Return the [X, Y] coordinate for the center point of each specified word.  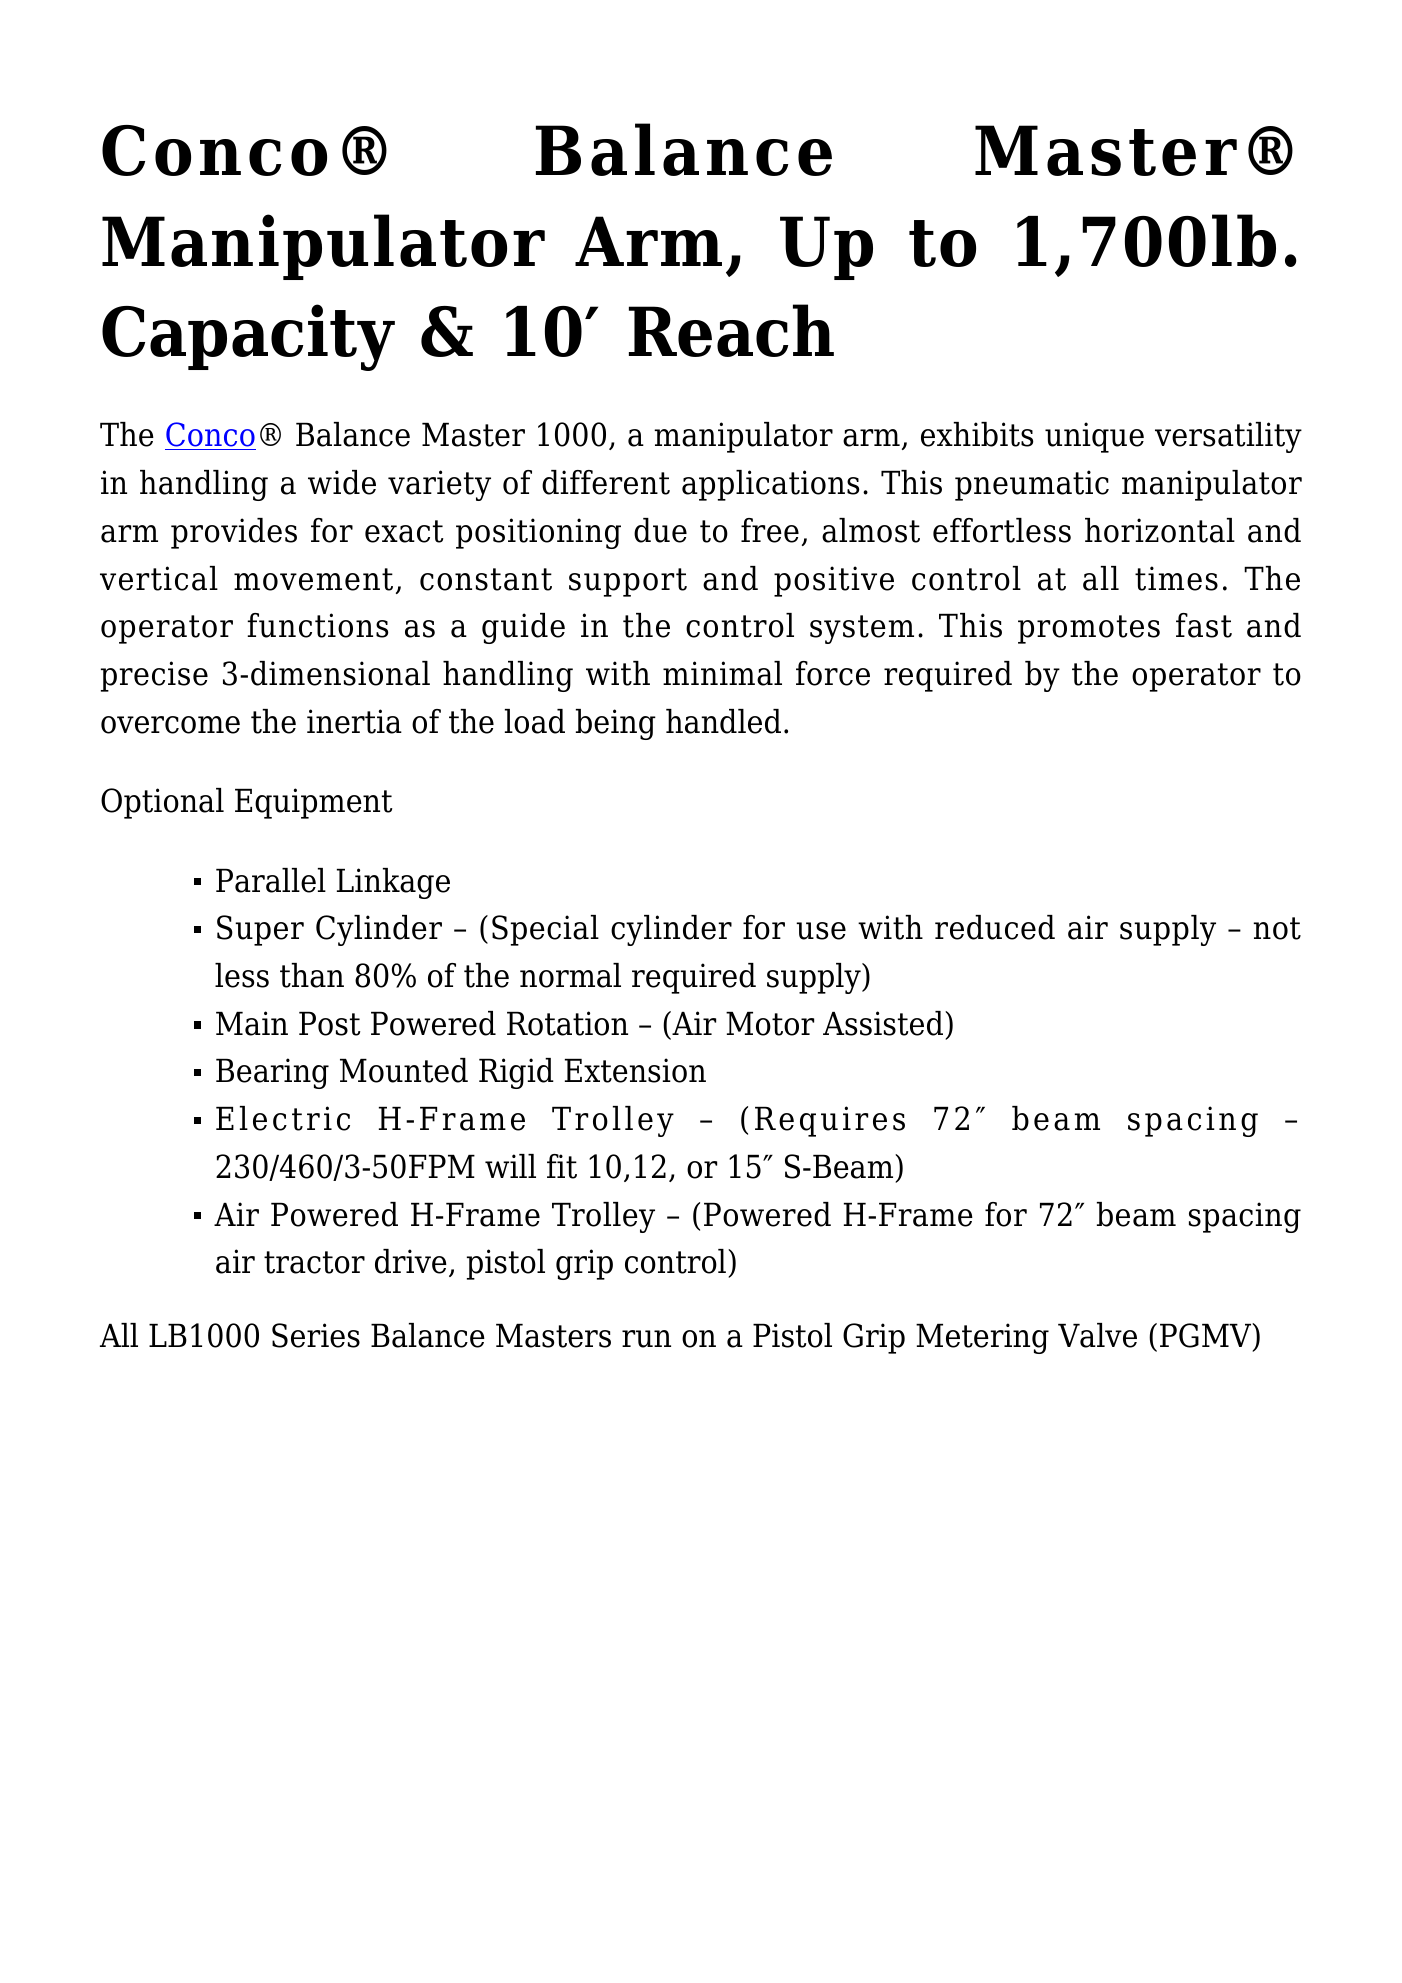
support [628, 582]
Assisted [884, 1023]
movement [313, 579]
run [646, 1339]
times [1176, 578]
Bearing [272, 1073]
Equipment [313, 803]
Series [316, 1335]
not [1277, 928]
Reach [731, 330]
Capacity [248, 337]
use [821, 931]
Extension [635, 1070]
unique [1094, 437]
